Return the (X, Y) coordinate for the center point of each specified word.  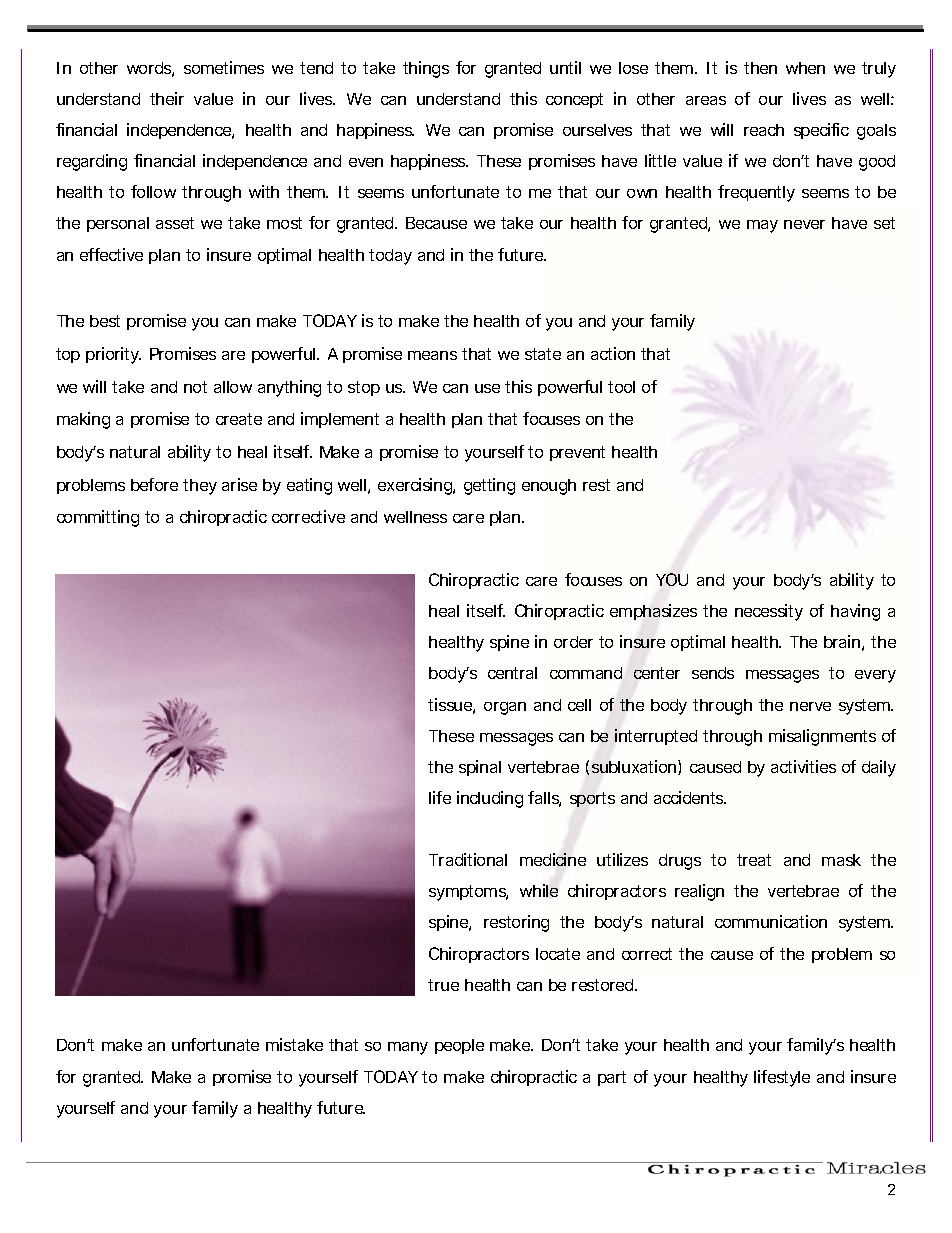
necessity (769, 612)
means (432, 355)
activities (803, 766)
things (426, 69)
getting (489, 486)
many (408, 1048)
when (805, 68)
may (762, 226)
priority (113, 355)
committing (98, 518)
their (167, 98)
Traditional (468, 859)
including (490, 799)
